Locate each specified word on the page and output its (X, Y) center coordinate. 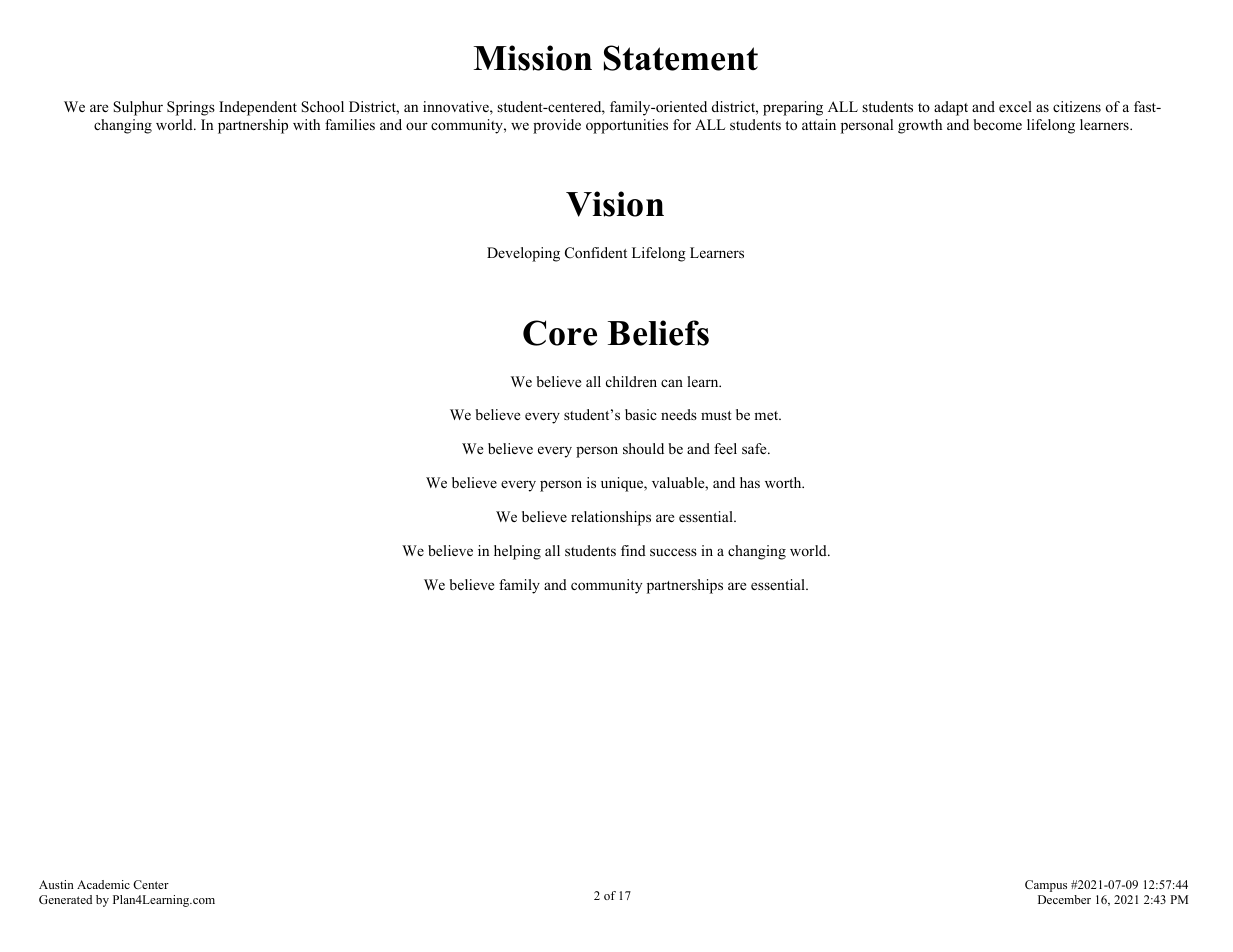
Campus (1046, 886)
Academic (103, 884)
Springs (191, 108)
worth (784, 482)
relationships (611, 518)
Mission (533, 58)
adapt (951, 108)
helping (517, 552)
